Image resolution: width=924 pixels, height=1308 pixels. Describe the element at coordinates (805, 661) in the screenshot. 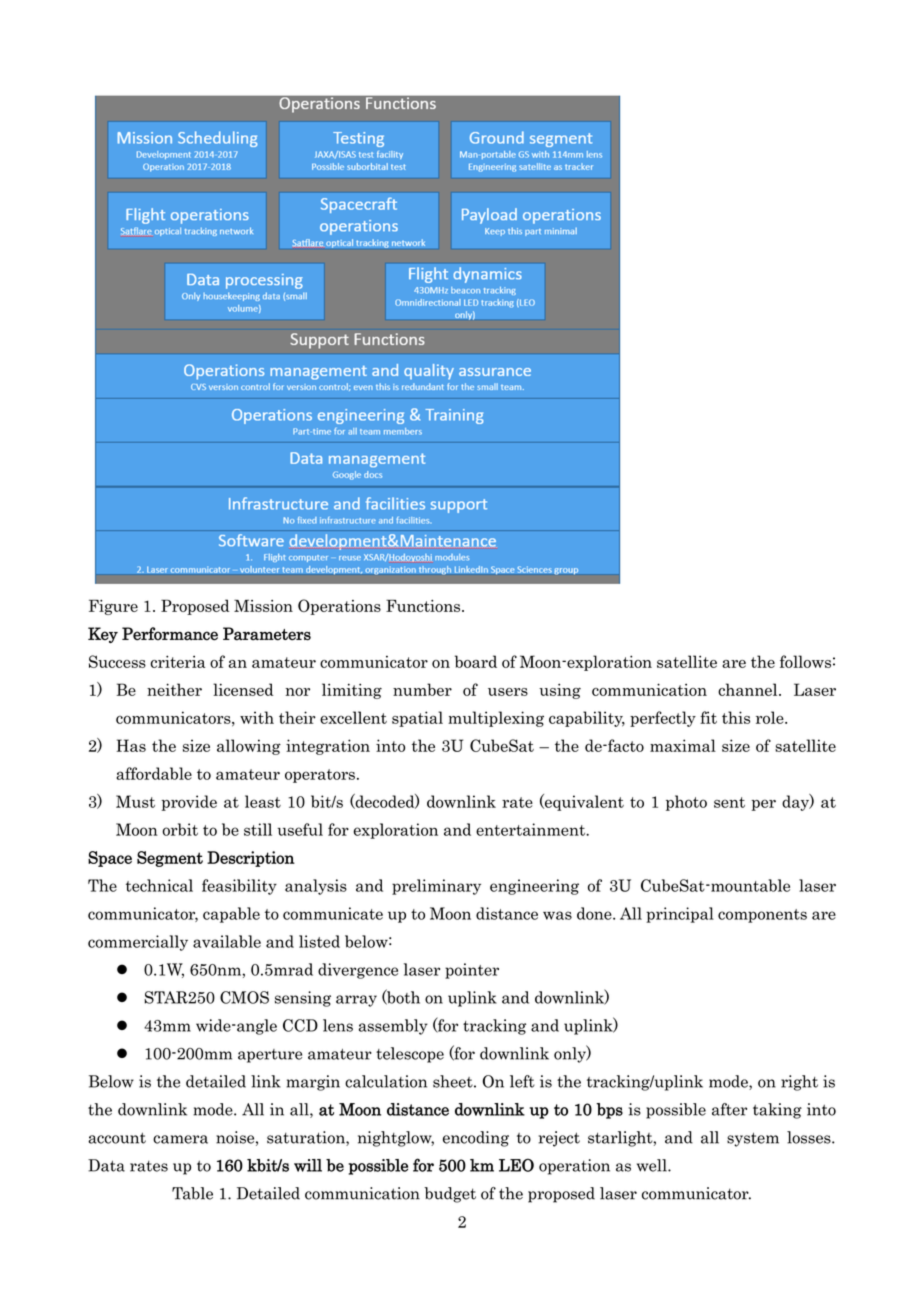

I see `follows` at that location.
